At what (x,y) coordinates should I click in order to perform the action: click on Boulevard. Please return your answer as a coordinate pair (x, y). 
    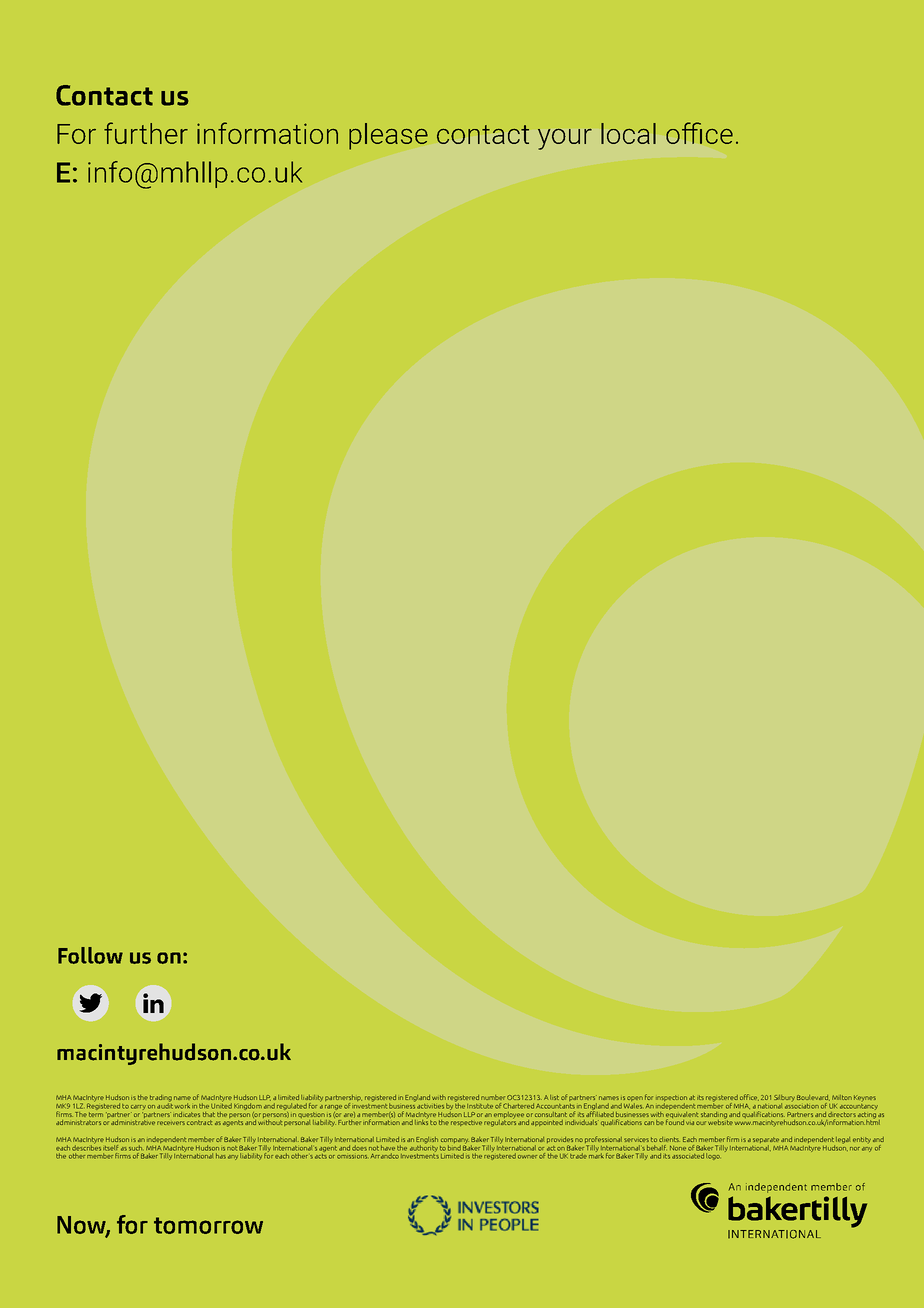
    Looking at the image, I should click on (813, 1098).
